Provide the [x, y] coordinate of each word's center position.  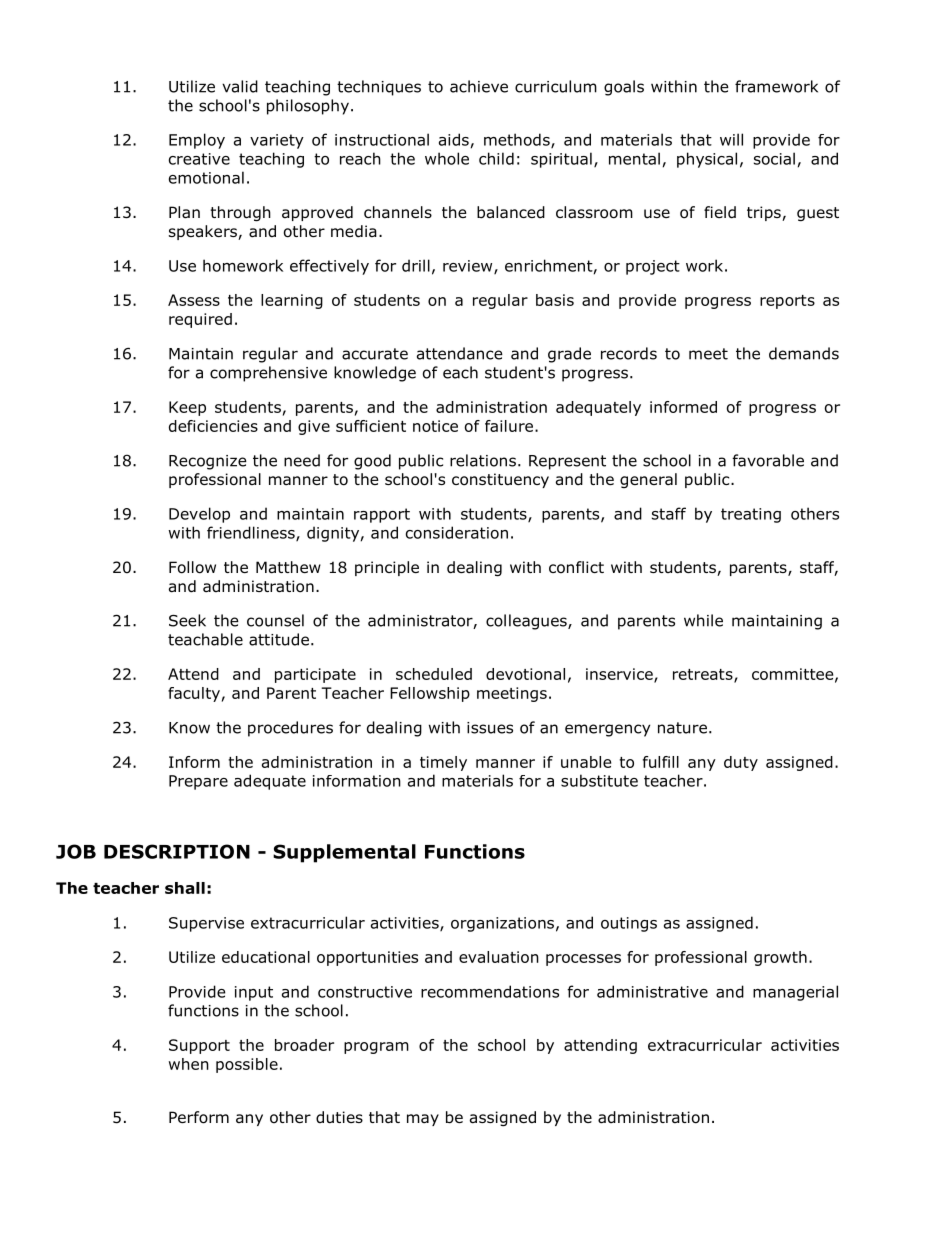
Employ [197, 141]
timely [443, 763]
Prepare [198, 782]
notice [435, 426]
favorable [768, 460]
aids [454, 139]
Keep [187, 408]
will [731, 139]
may [423, 1120]
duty [741, 763]
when [189, 1064]
